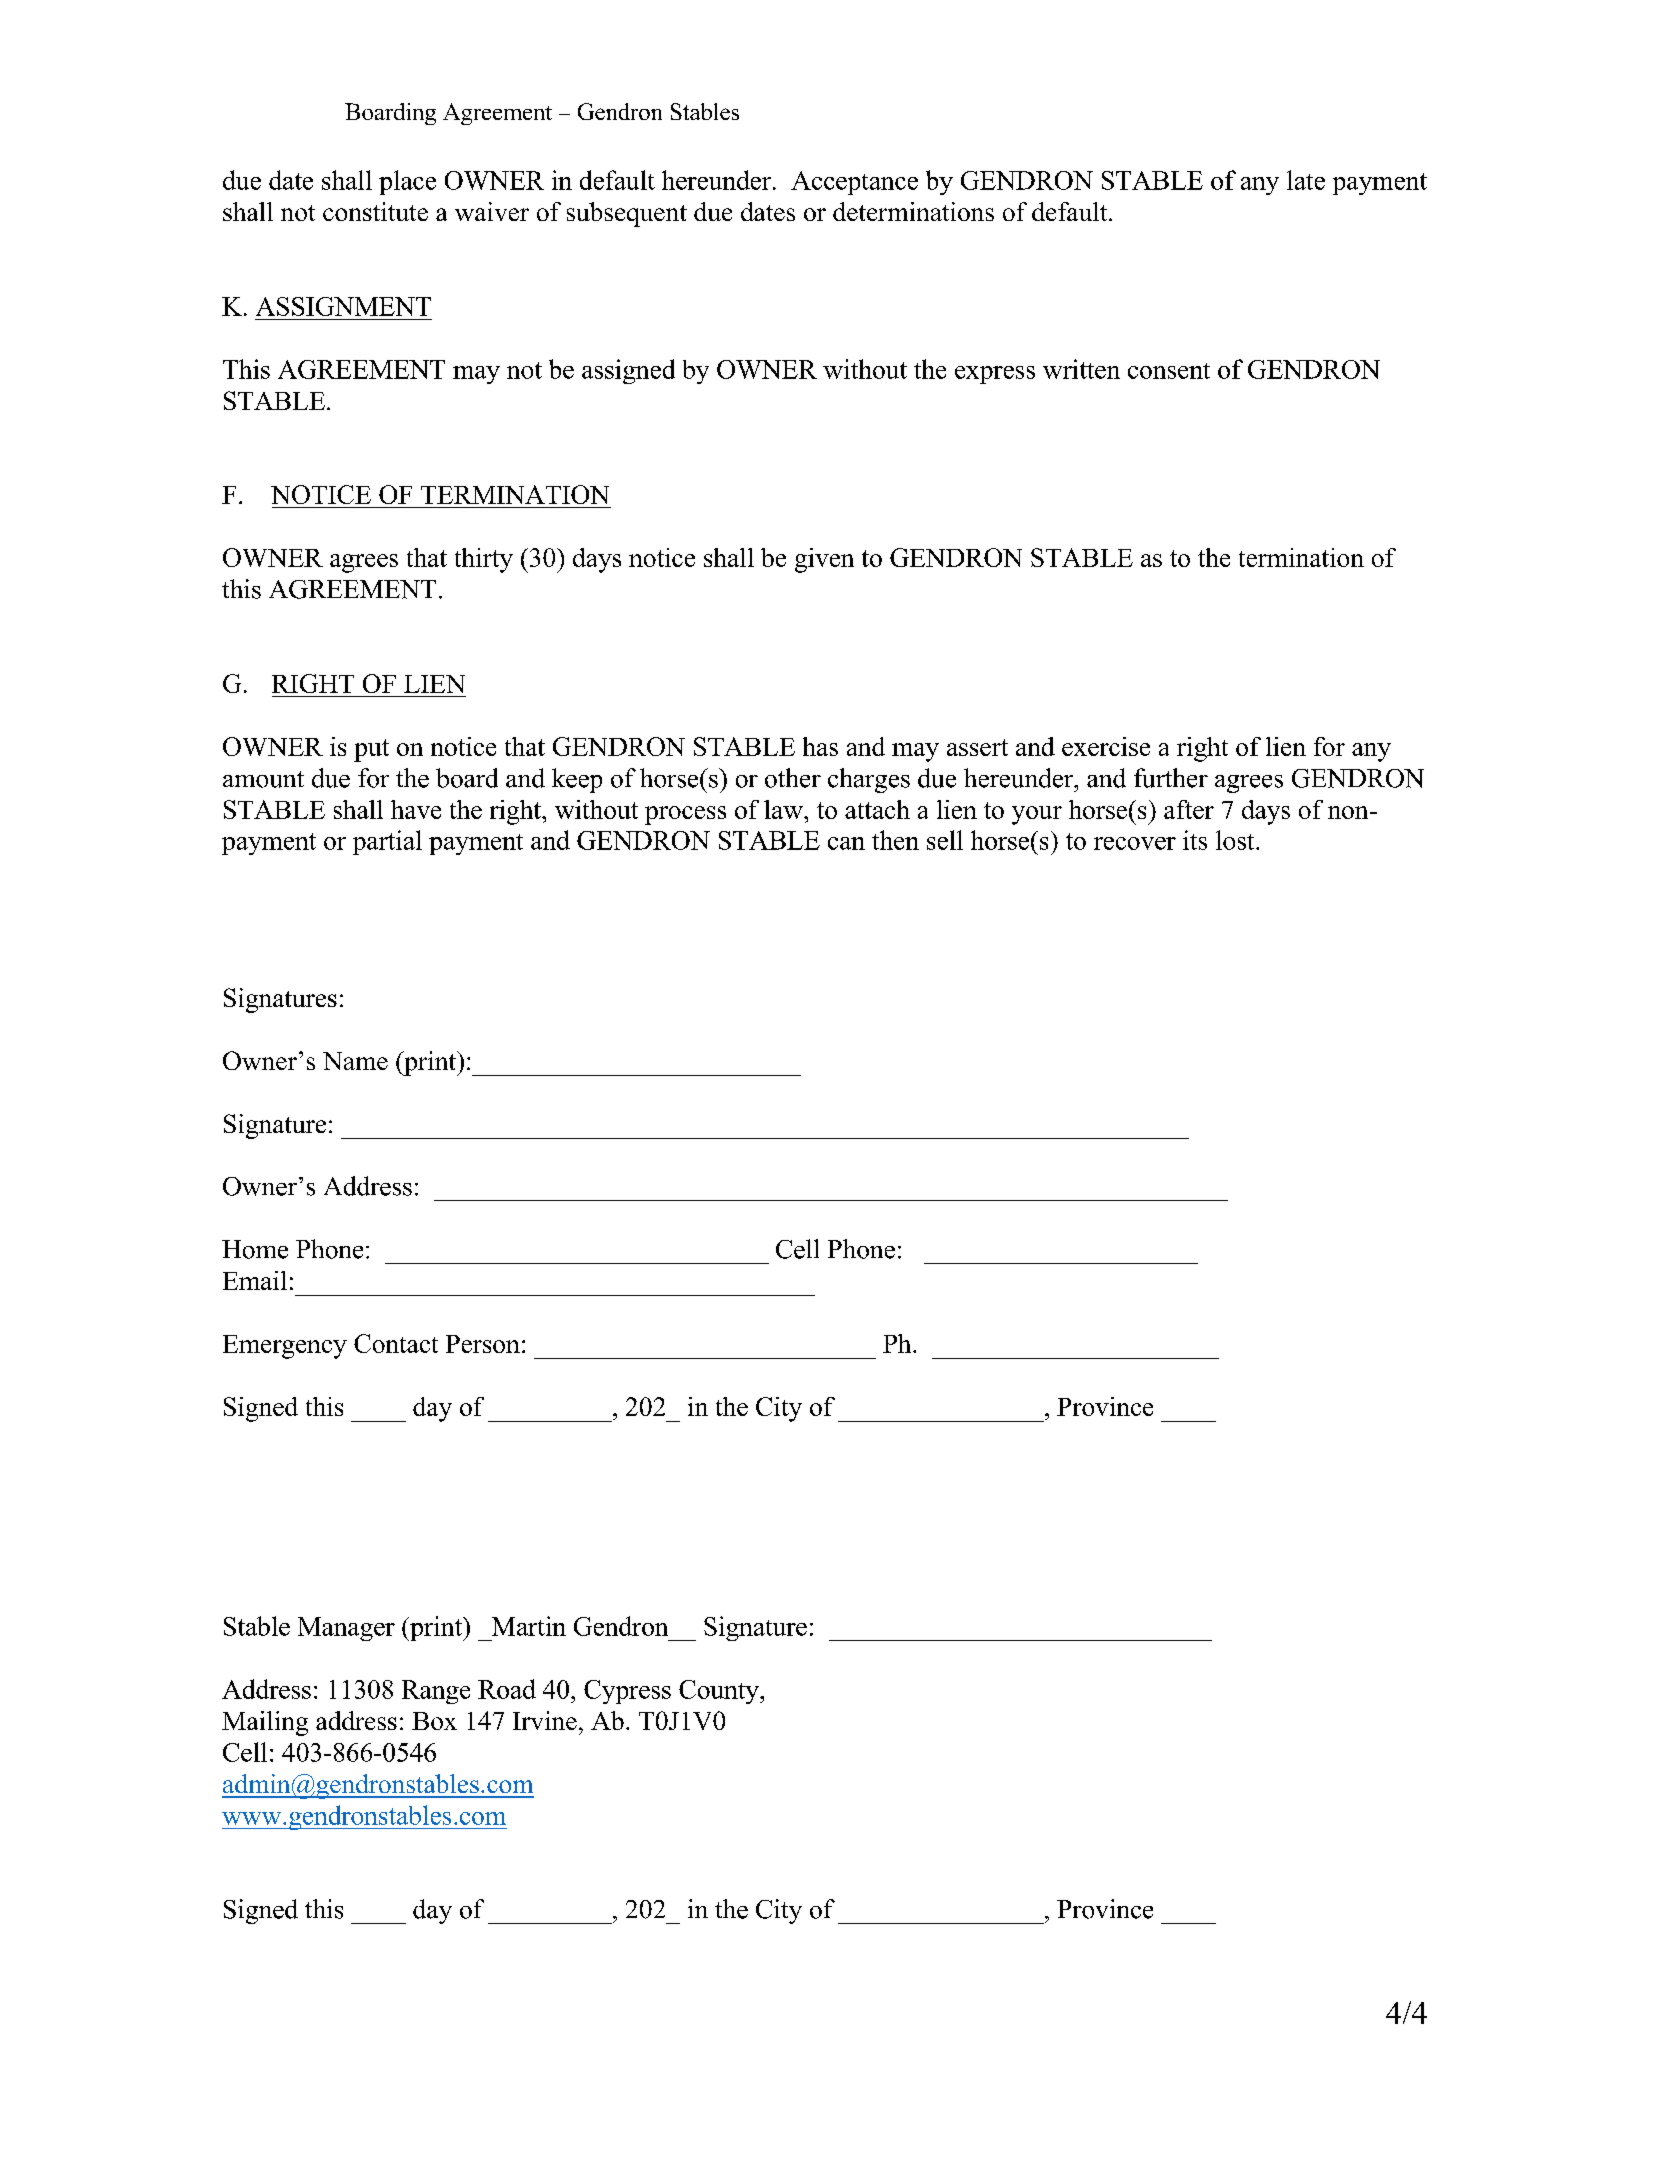 This page has height=2165, width=1673. What do you see at coordinates (627, 1692) in the page?
I see `Cypress` at bounding box center [627, 1692].
